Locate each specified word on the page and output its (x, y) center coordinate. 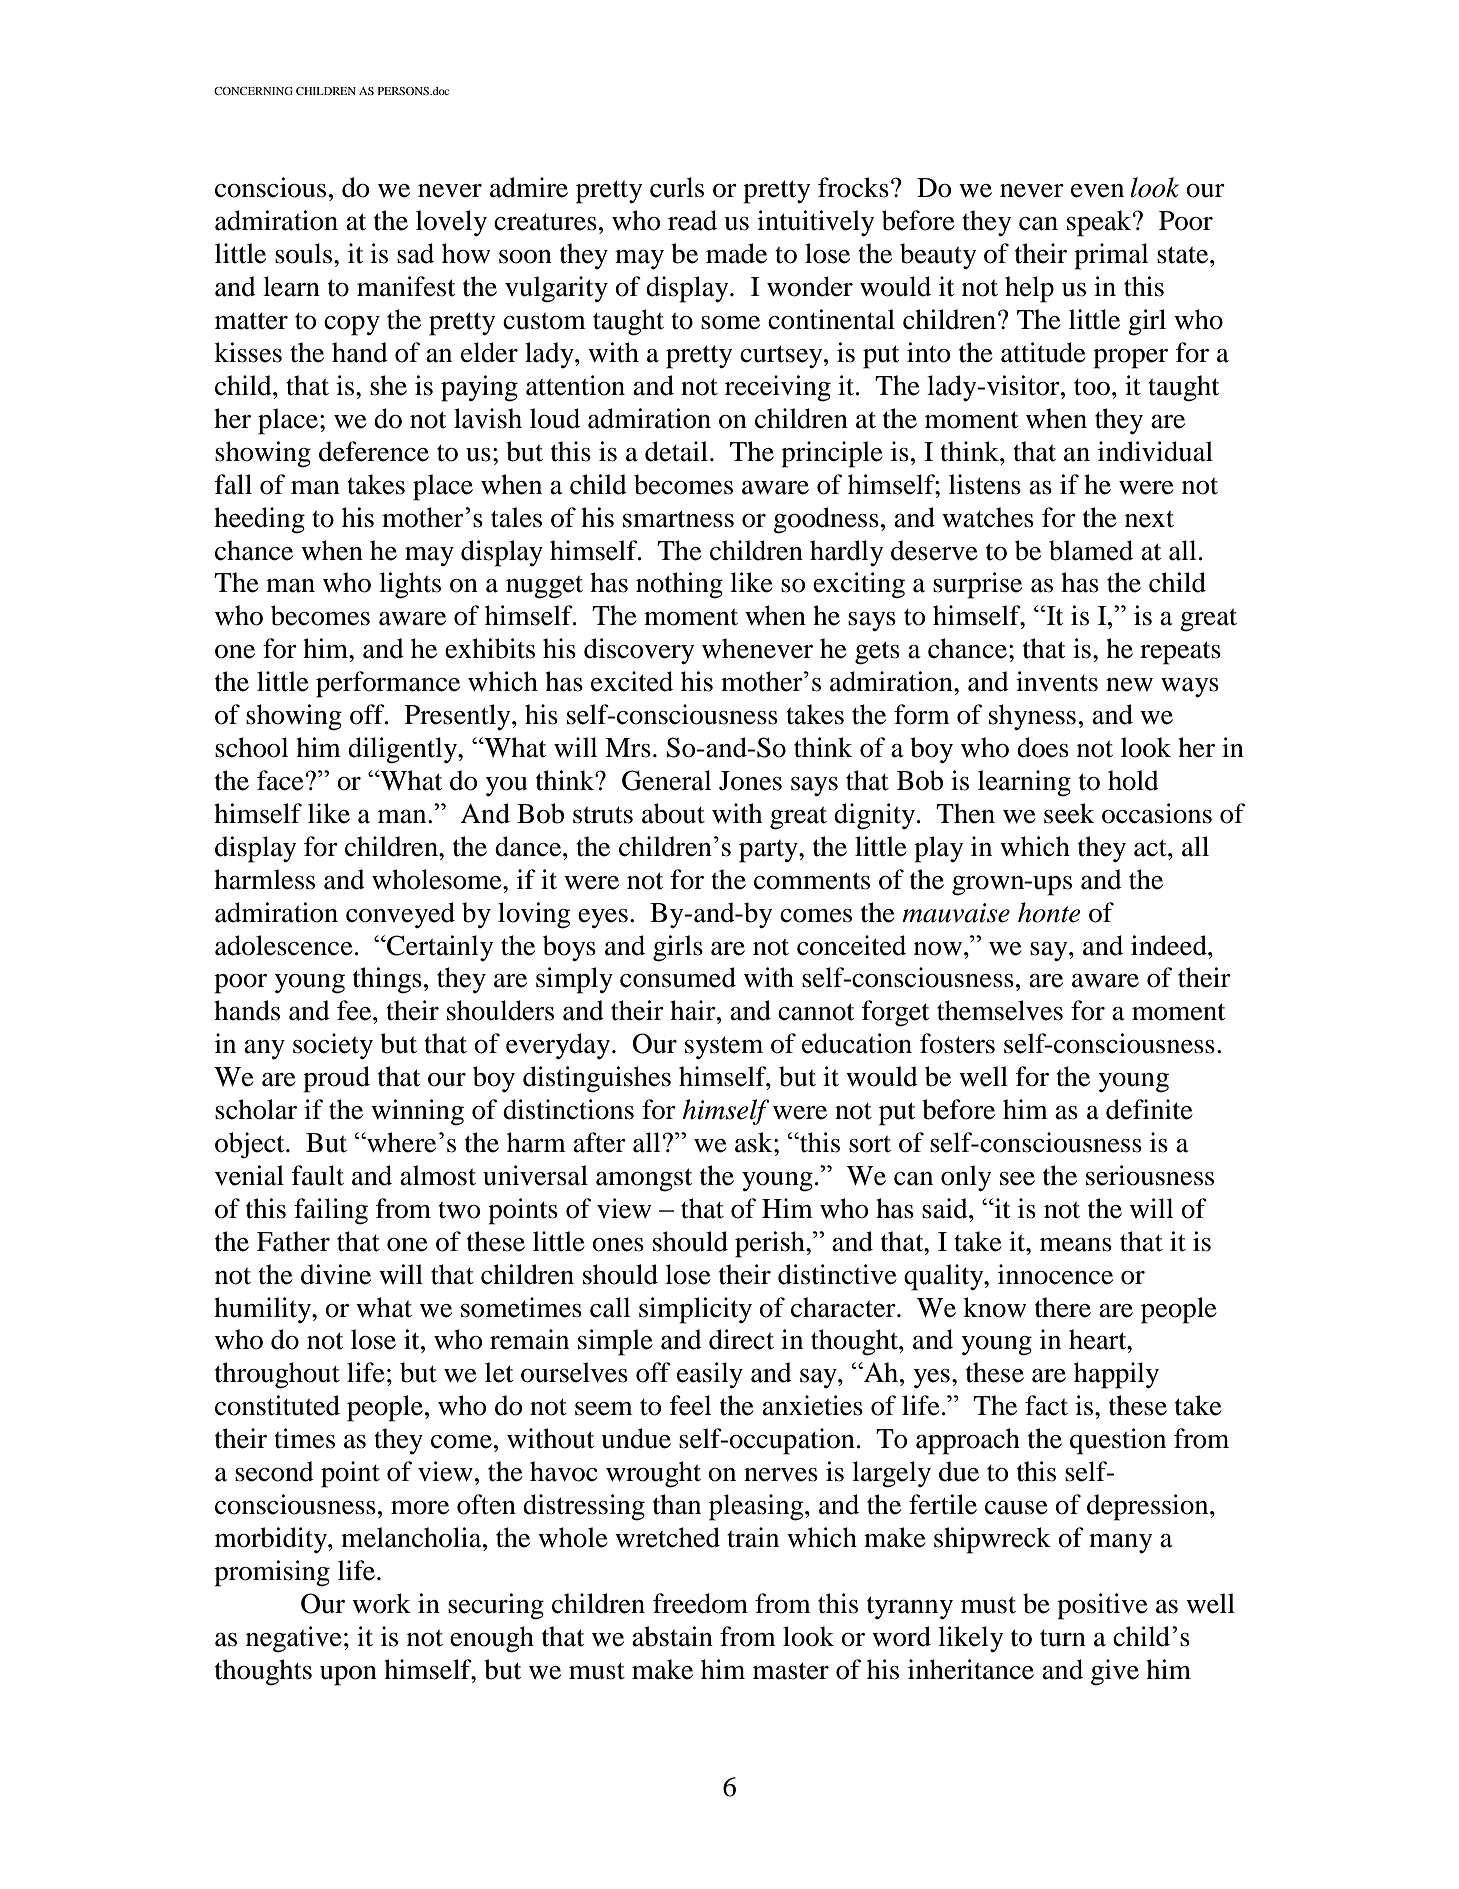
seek (1069, 813)
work (381, 1603)
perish (771, 1244)
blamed (1091, 550)
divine (336, 1274)
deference (374, 451)
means (1076, 1245)
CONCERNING (253, 91)
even (1097, 191)
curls (677, 187)
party (769, 851)
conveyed (400, 915)
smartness (678, 519)
